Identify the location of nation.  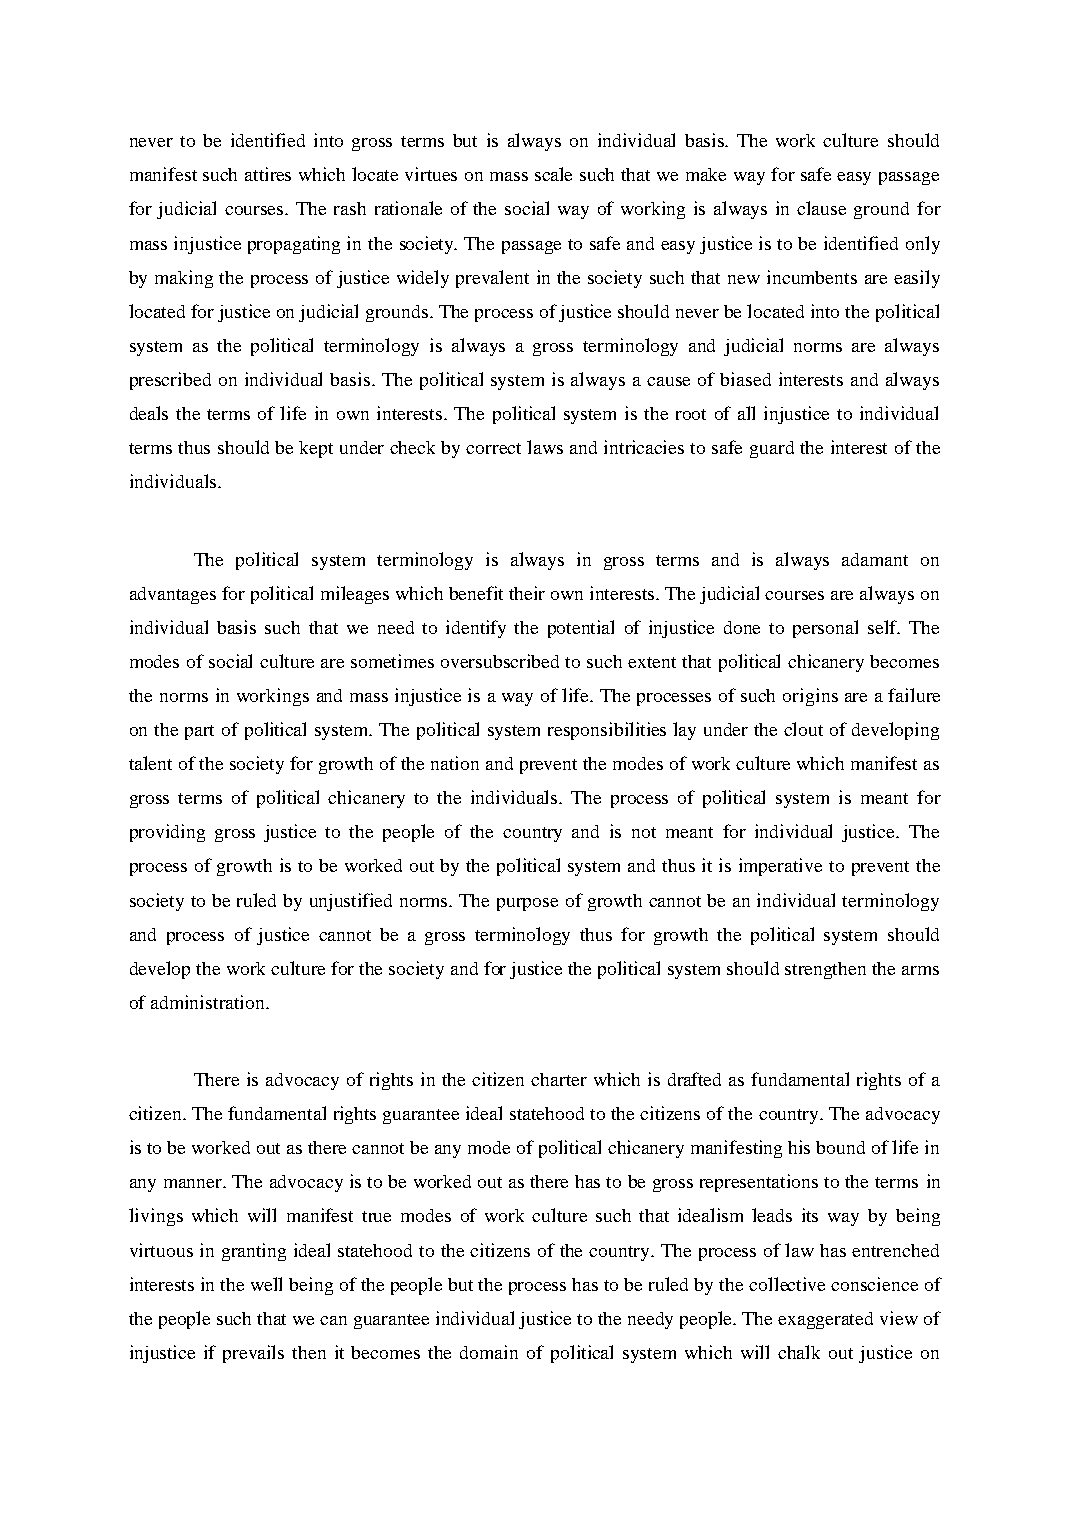
(455, 763).
